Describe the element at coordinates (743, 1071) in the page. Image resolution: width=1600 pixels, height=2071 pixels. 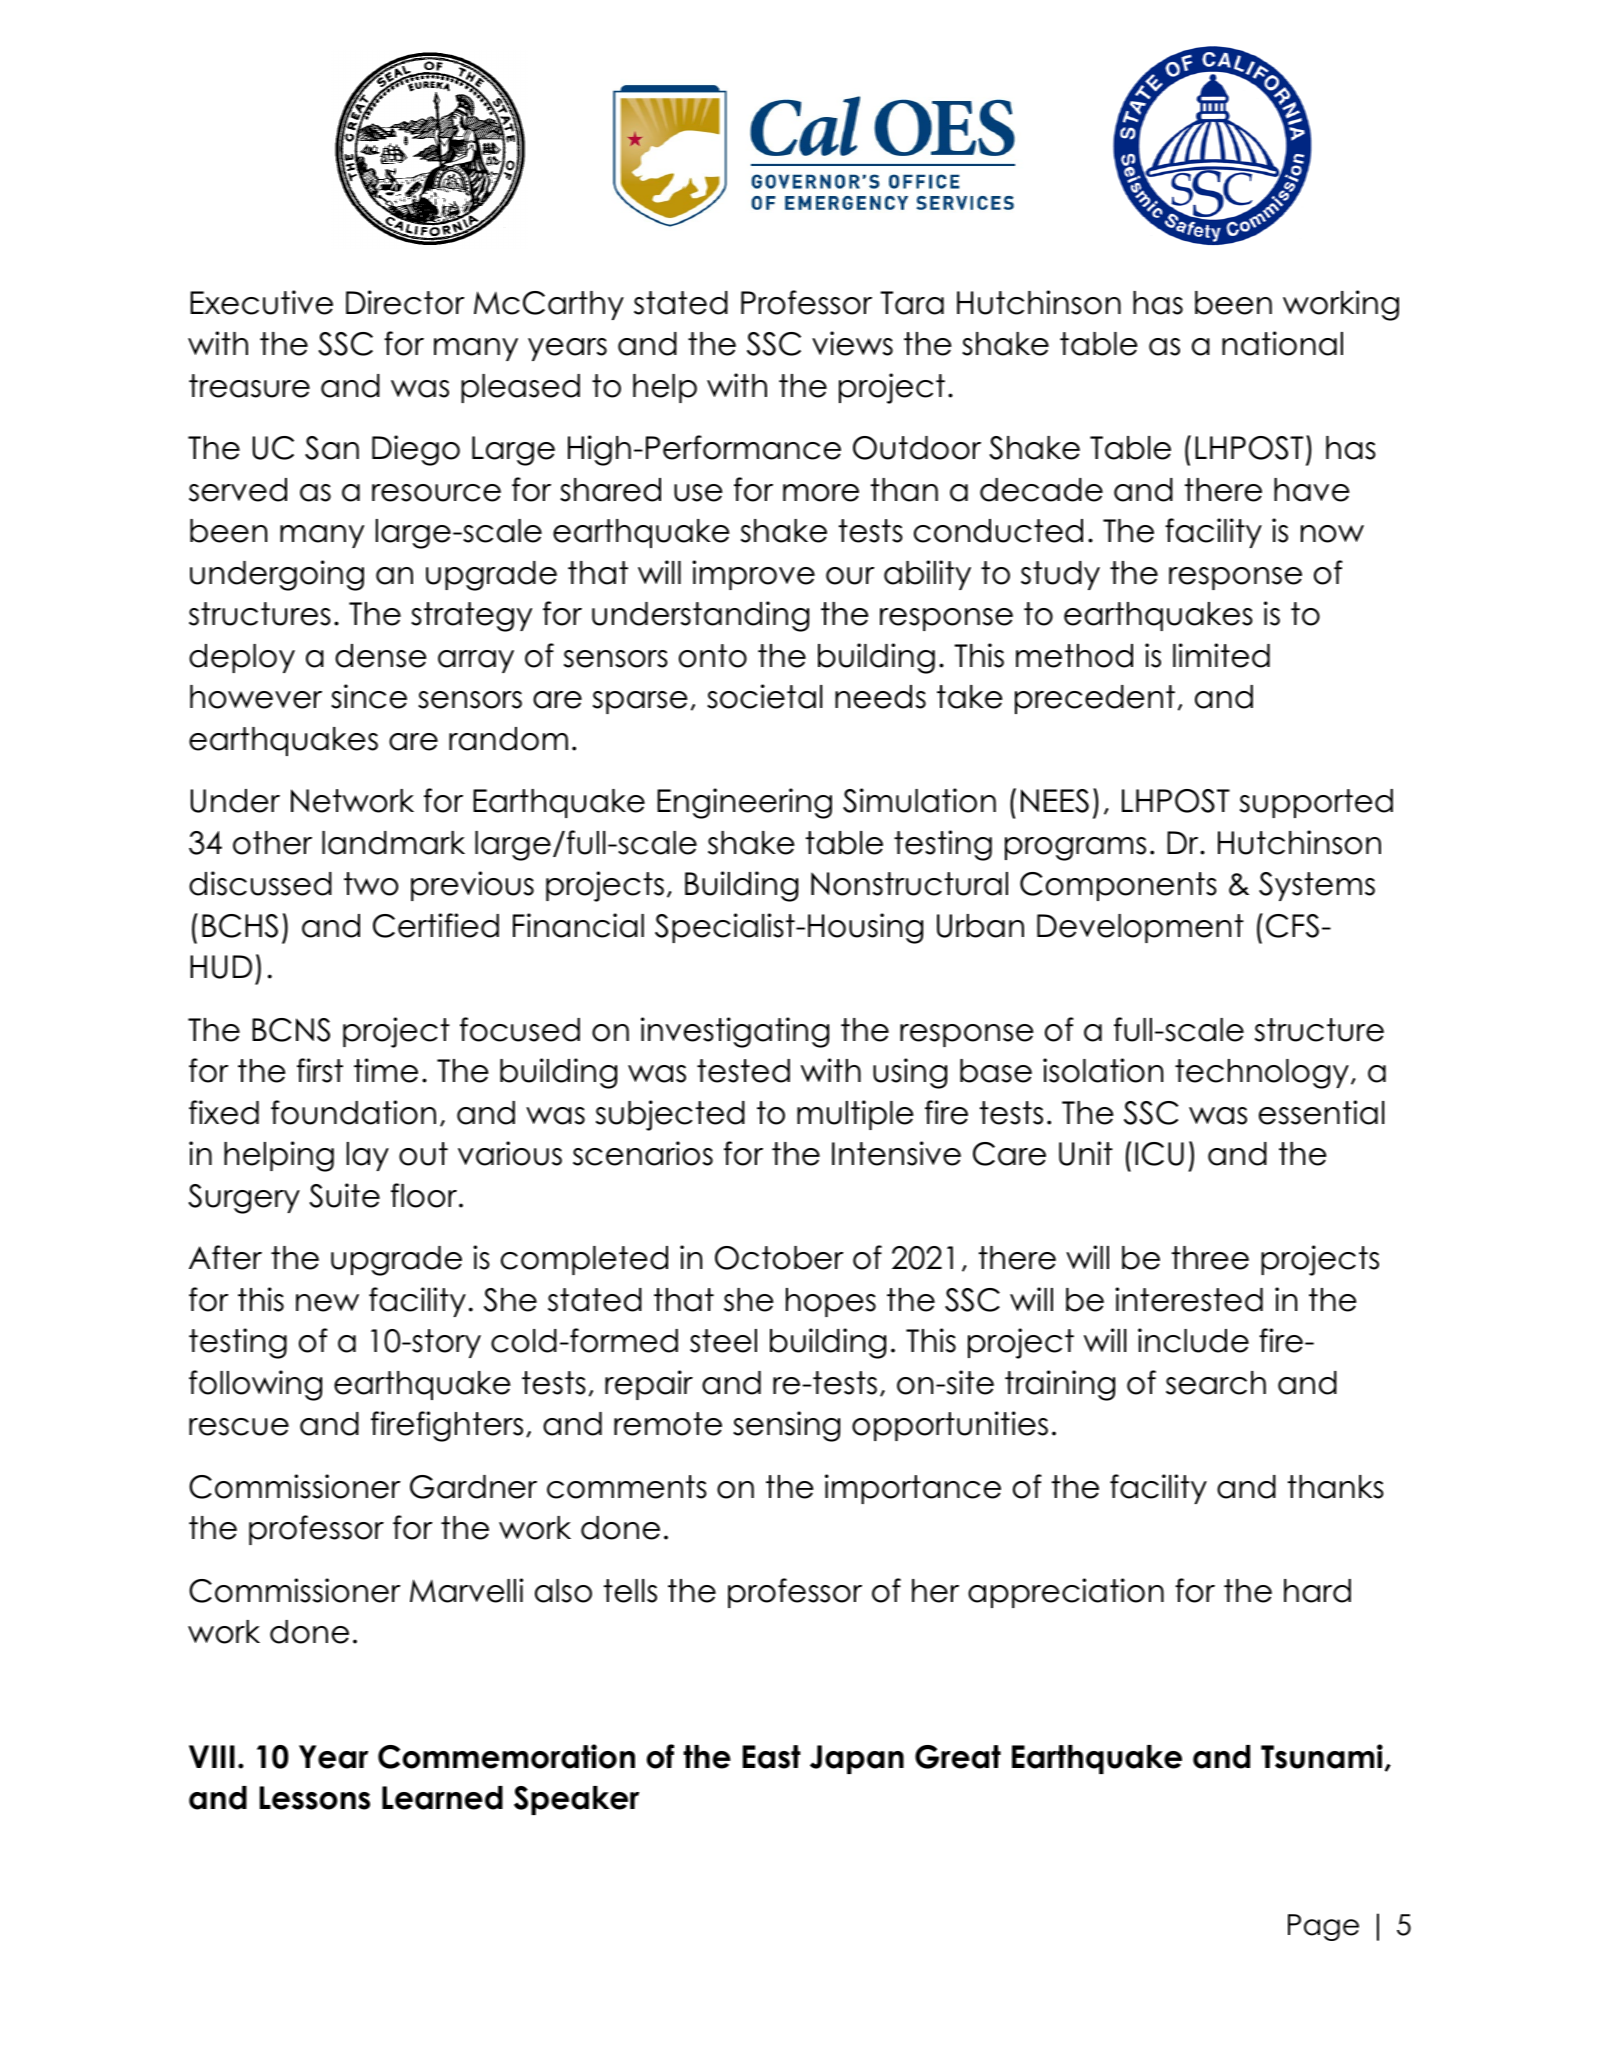
I see `tested` at that location.
